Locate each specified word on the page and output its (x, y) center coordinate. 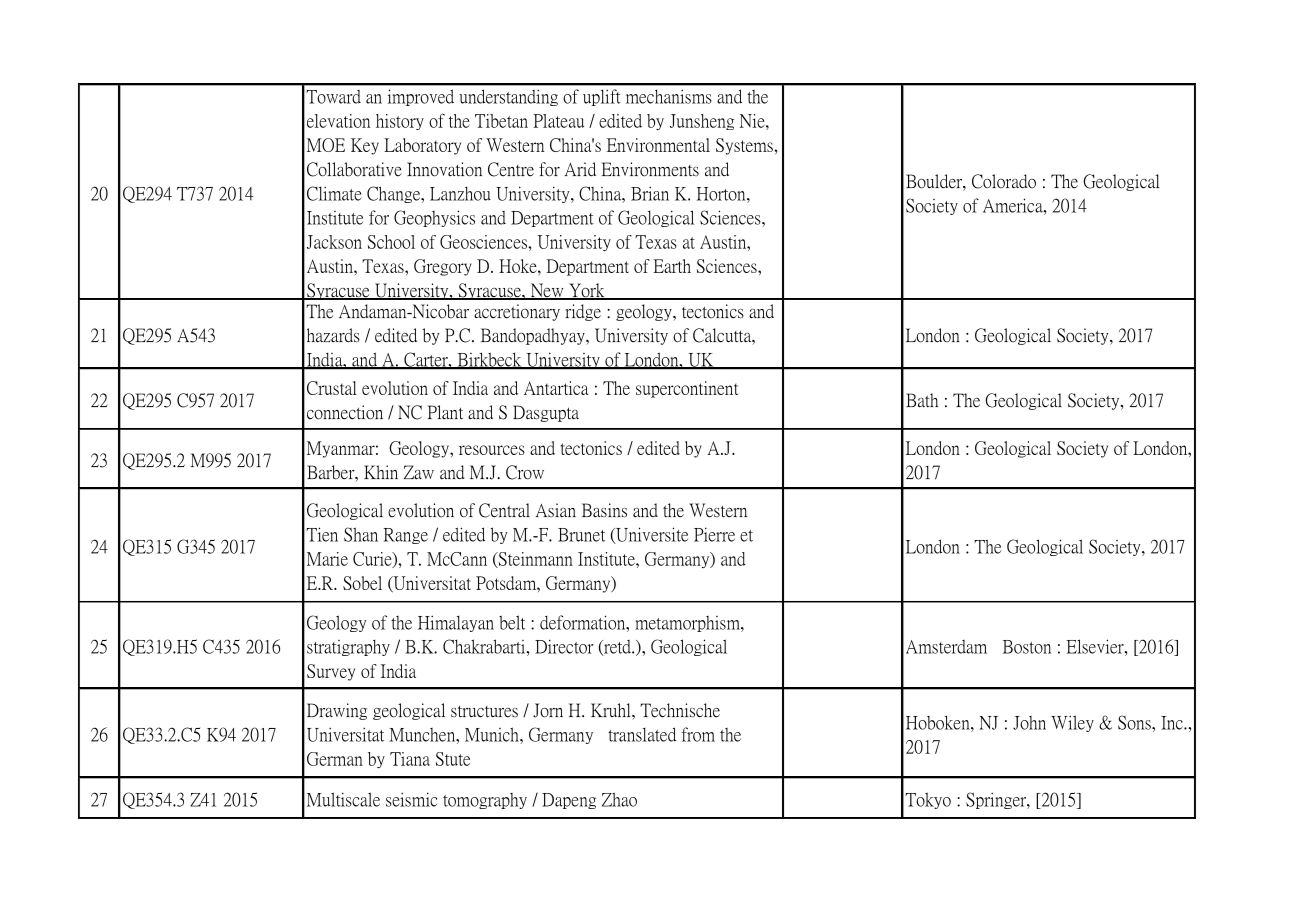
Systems (745, 146)
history (400, 122)
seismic (411, 799)
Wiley (1072, 723)
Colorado (1004, 181)
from (698, 734)
